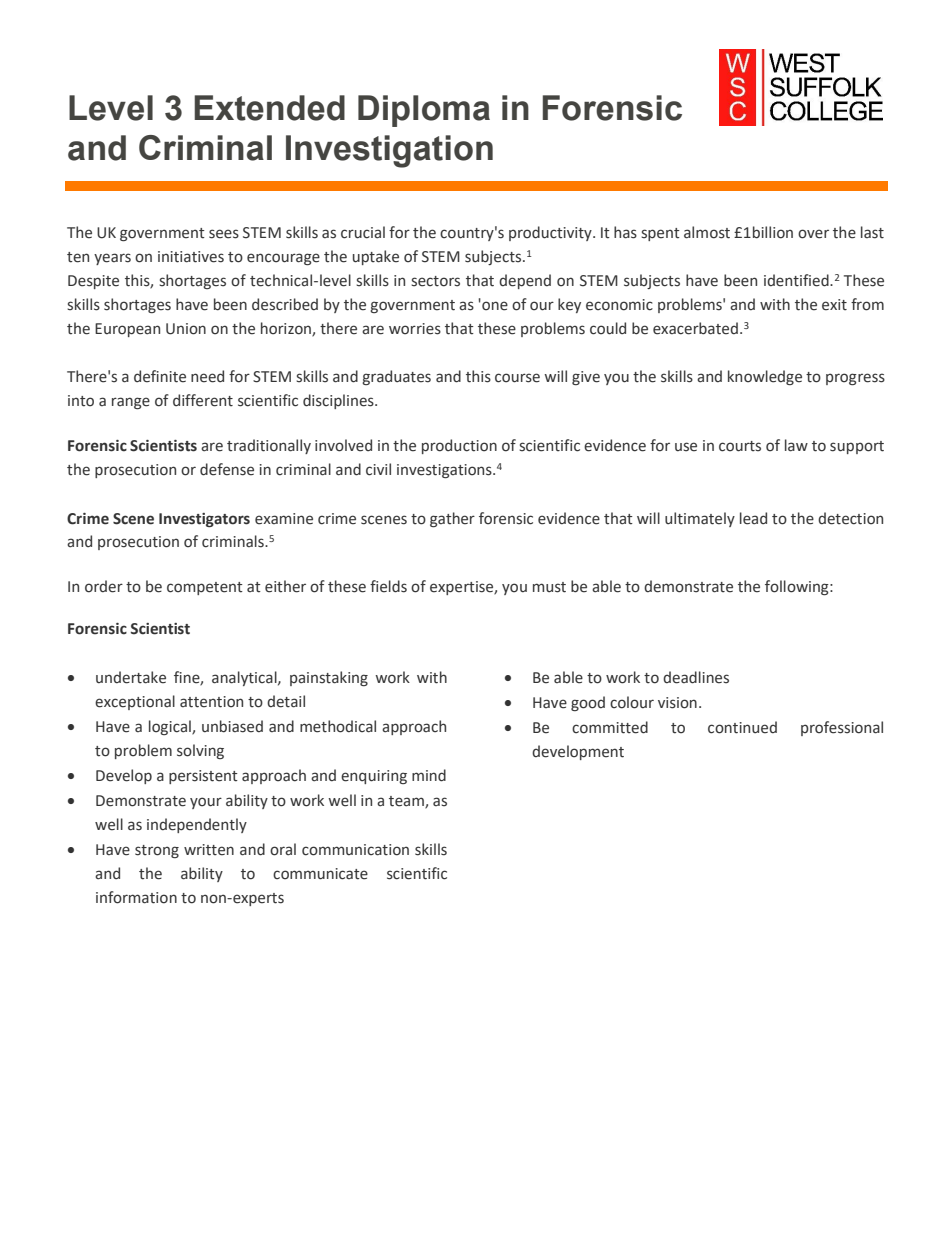 This page has height=1233, width=952. Describe the element at coordinates (696, 677) in the page. I see `deadlines` at that location.
